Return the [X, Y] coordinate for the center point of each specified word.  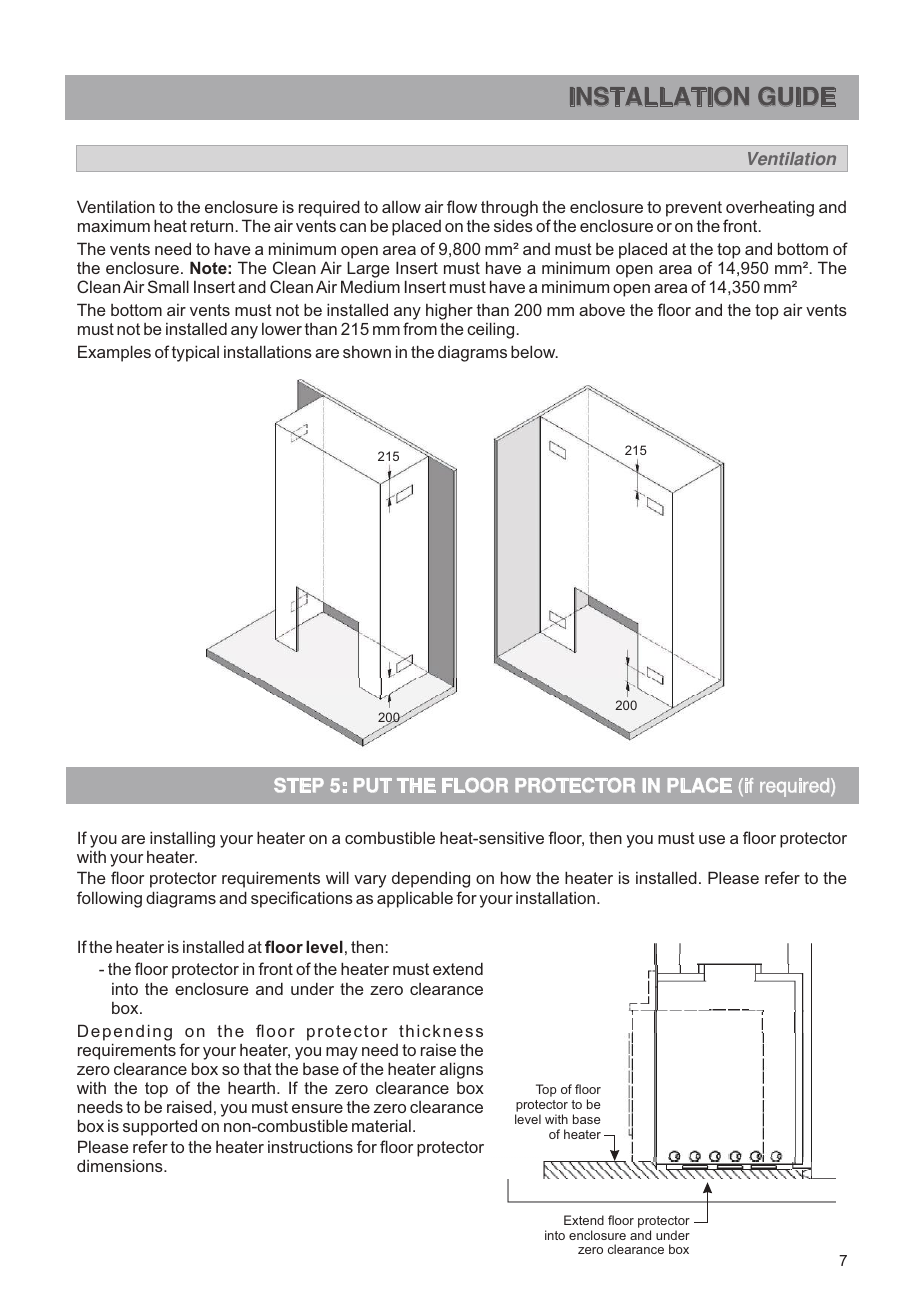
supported [160, 1127]
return [212, 226]
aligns [461, 1070]
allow [401, 207]
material [381, 1125]
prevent [694, 209]
